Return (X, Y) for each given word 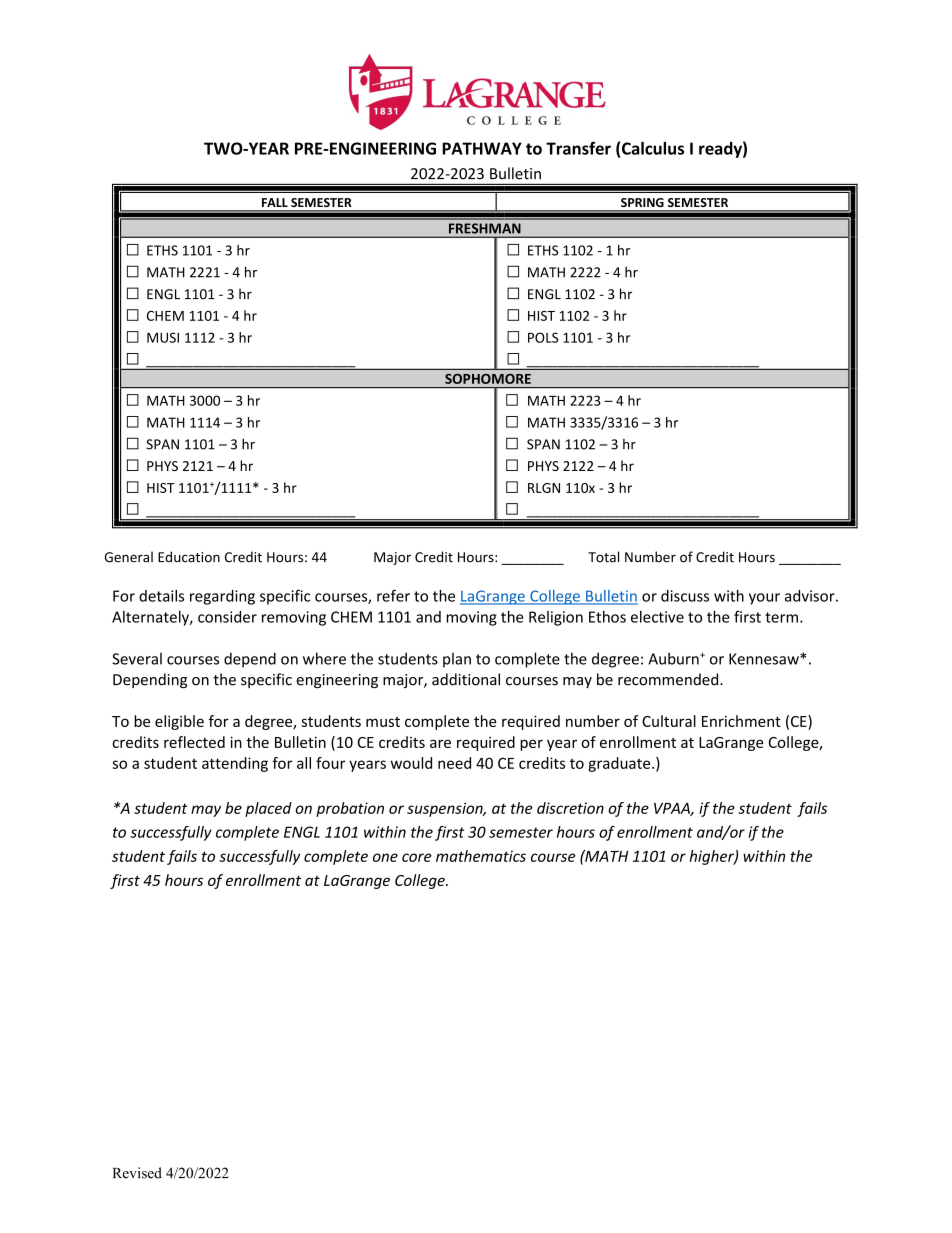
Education (189, 557)
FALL (275, 202)
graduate (620, 764)
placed (268, 809)
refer (393, 595)
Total (603, 557)
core (417, 857)
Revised (137, 1173)
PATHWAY (482, 148)
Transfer (578, 148)
